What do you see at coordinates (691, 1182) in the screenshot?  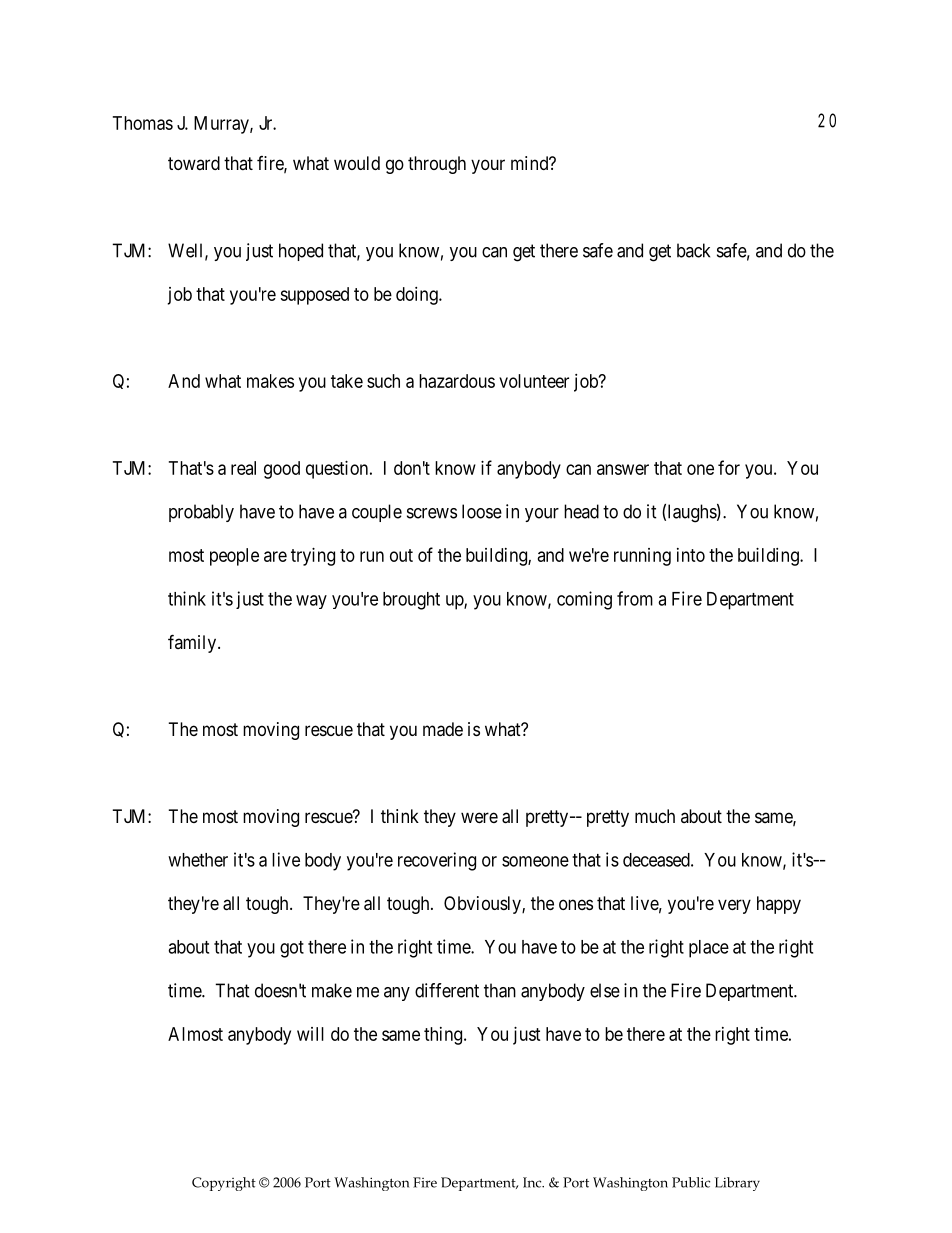 I see `Public` at bounding box center [691, 1182].
